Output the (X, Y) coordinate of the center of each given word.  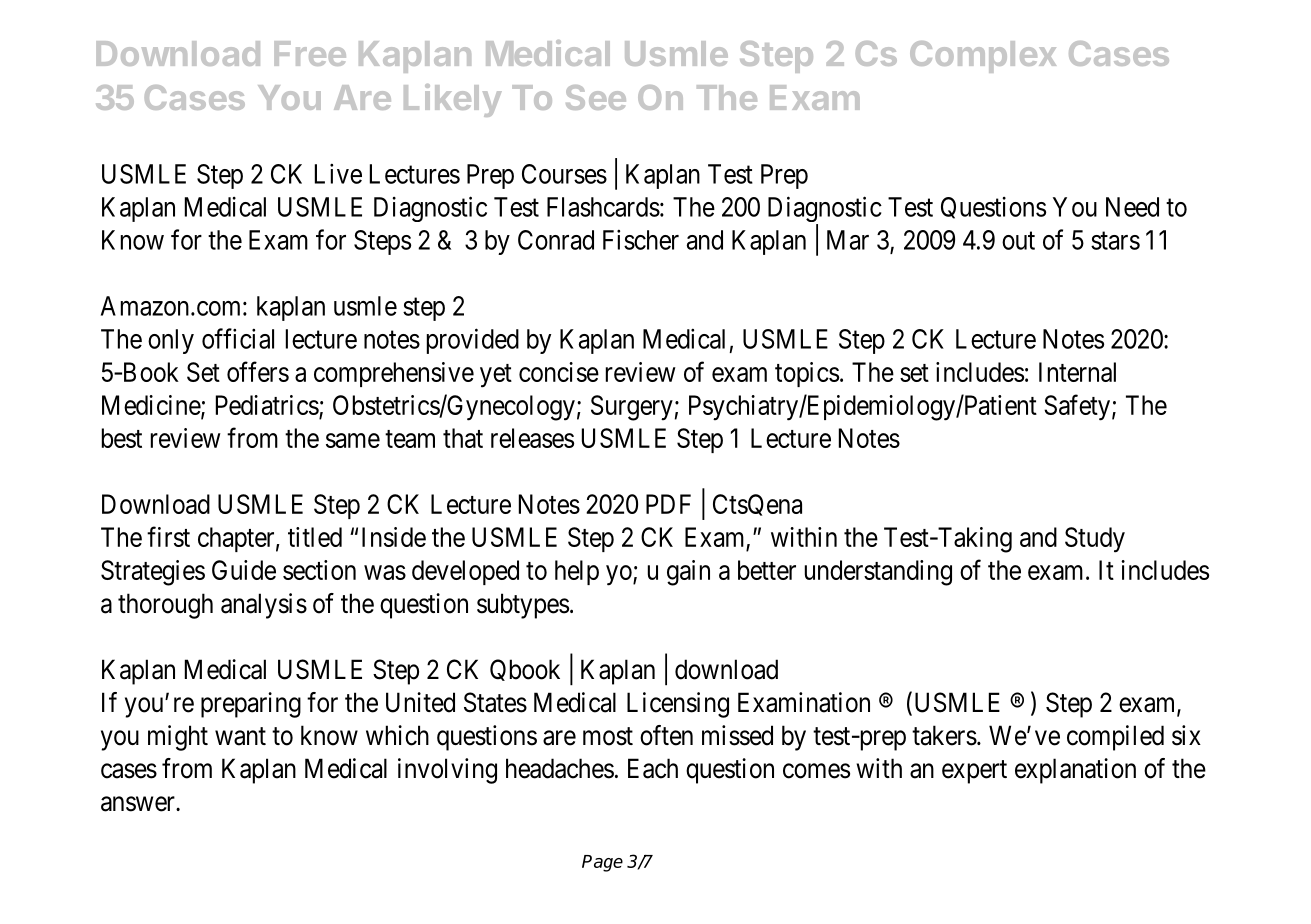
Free (310, 53)
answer (139, 804)
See (596, 97)
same (353, 440)
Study (1095, 540)
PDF (668, 504)
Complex (983, 57)
